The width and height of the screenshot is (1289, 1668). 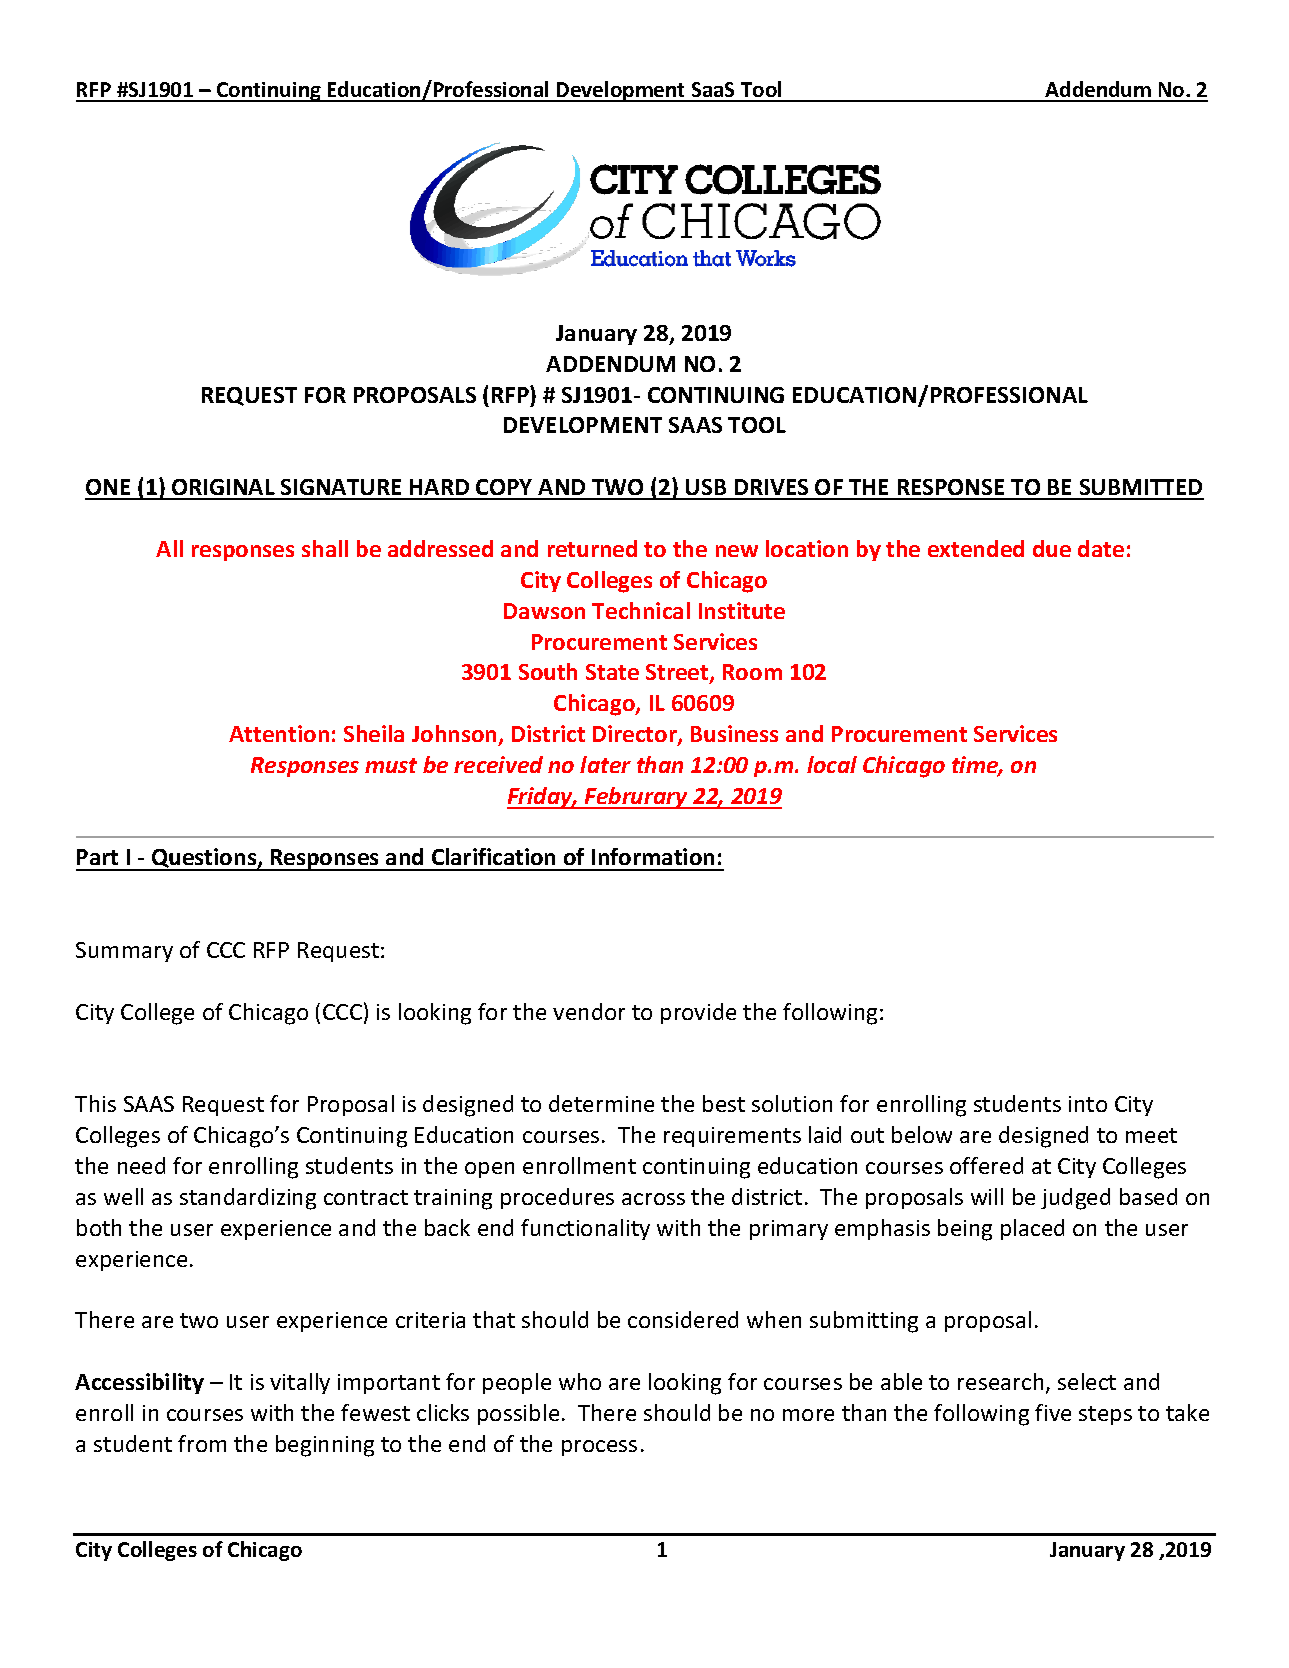 I want to click on Summary, so click(x=124, y=952).
